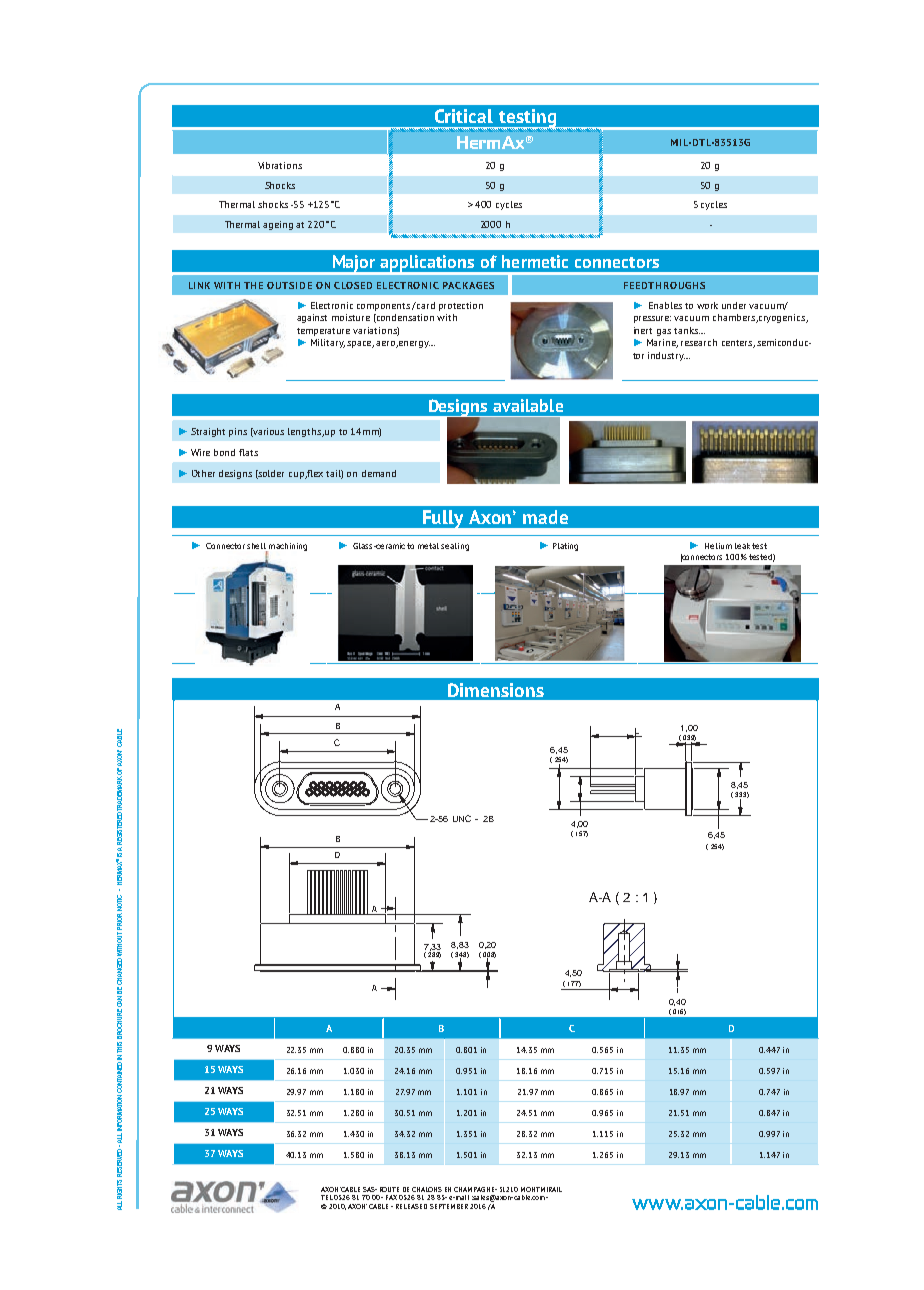 The width and height of the image is (924, 1290). I want to click on cup, so click(297, 475).
